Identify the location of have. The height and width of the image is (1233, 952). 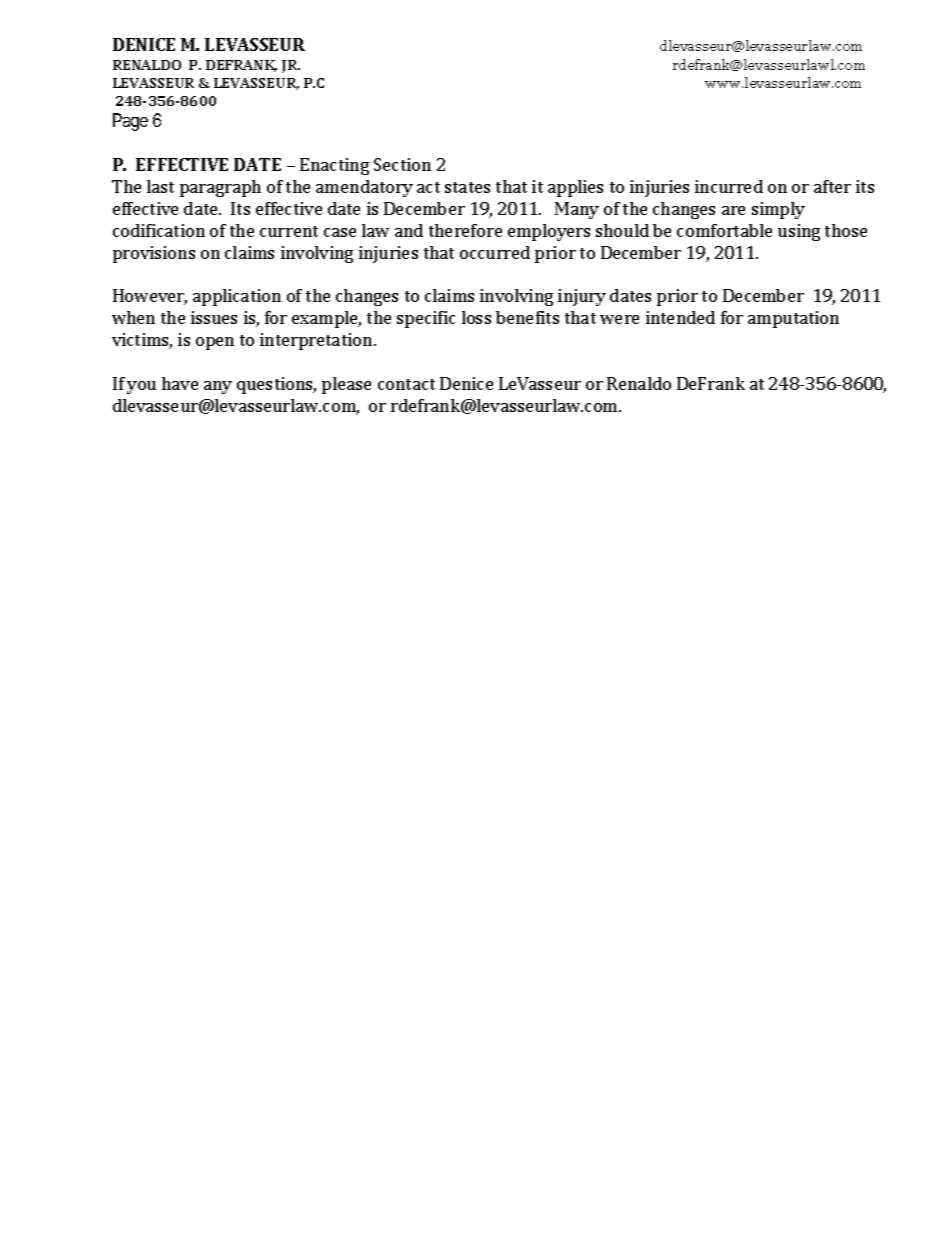
(180, 383).
